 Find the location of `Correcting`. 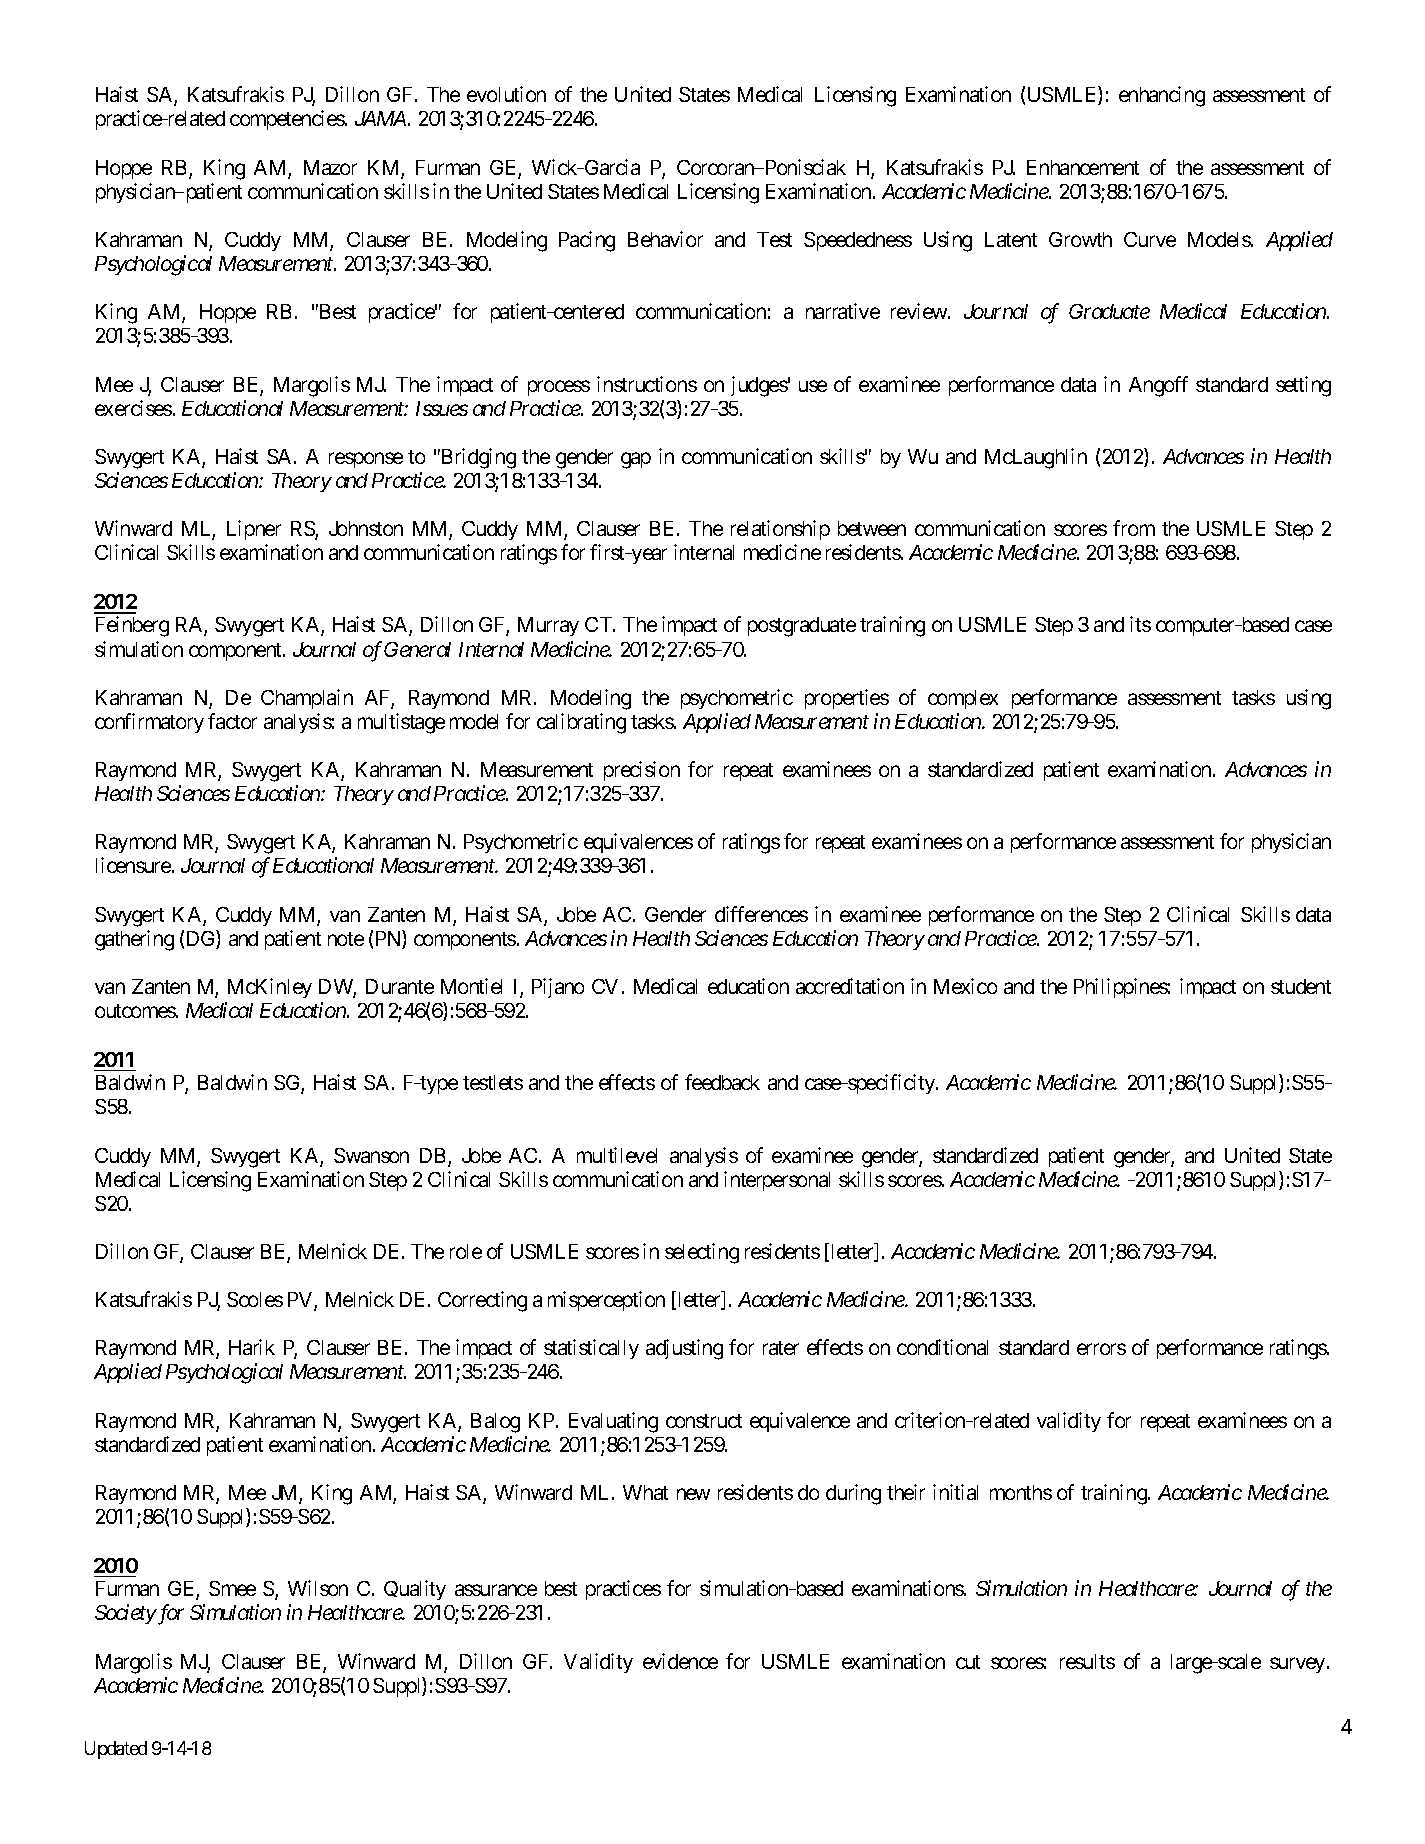

Correcting is located at coordinates (482, 1301).
